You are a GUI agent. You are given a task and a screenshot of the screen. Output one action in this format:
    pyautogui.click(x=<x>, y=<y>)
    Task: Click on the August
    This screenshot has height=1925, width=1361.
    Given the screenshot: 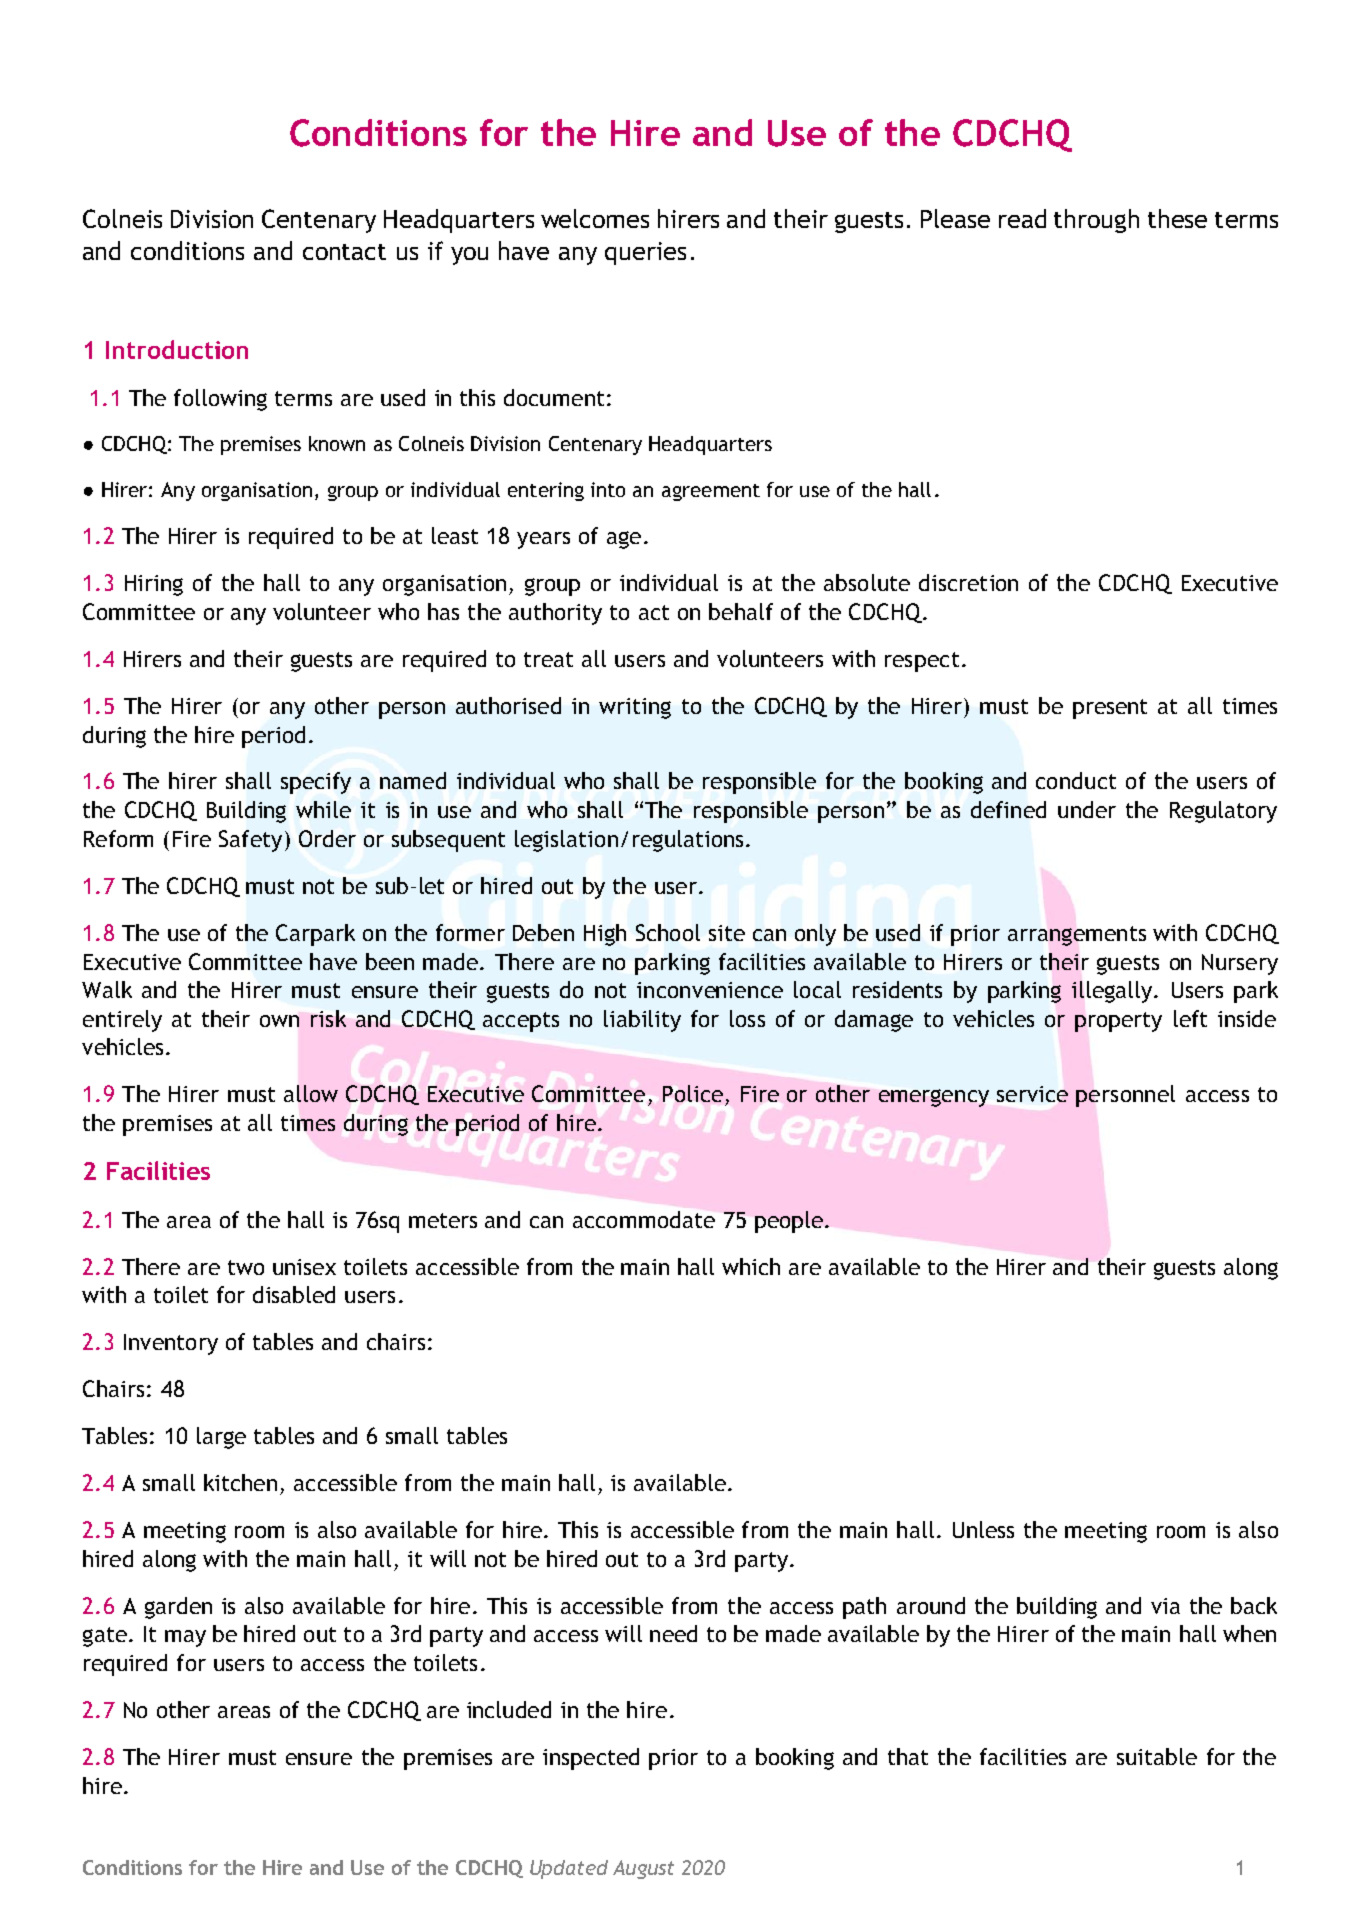 What is the action you would take?
    pyautogui.click(x=643, y=1869)
